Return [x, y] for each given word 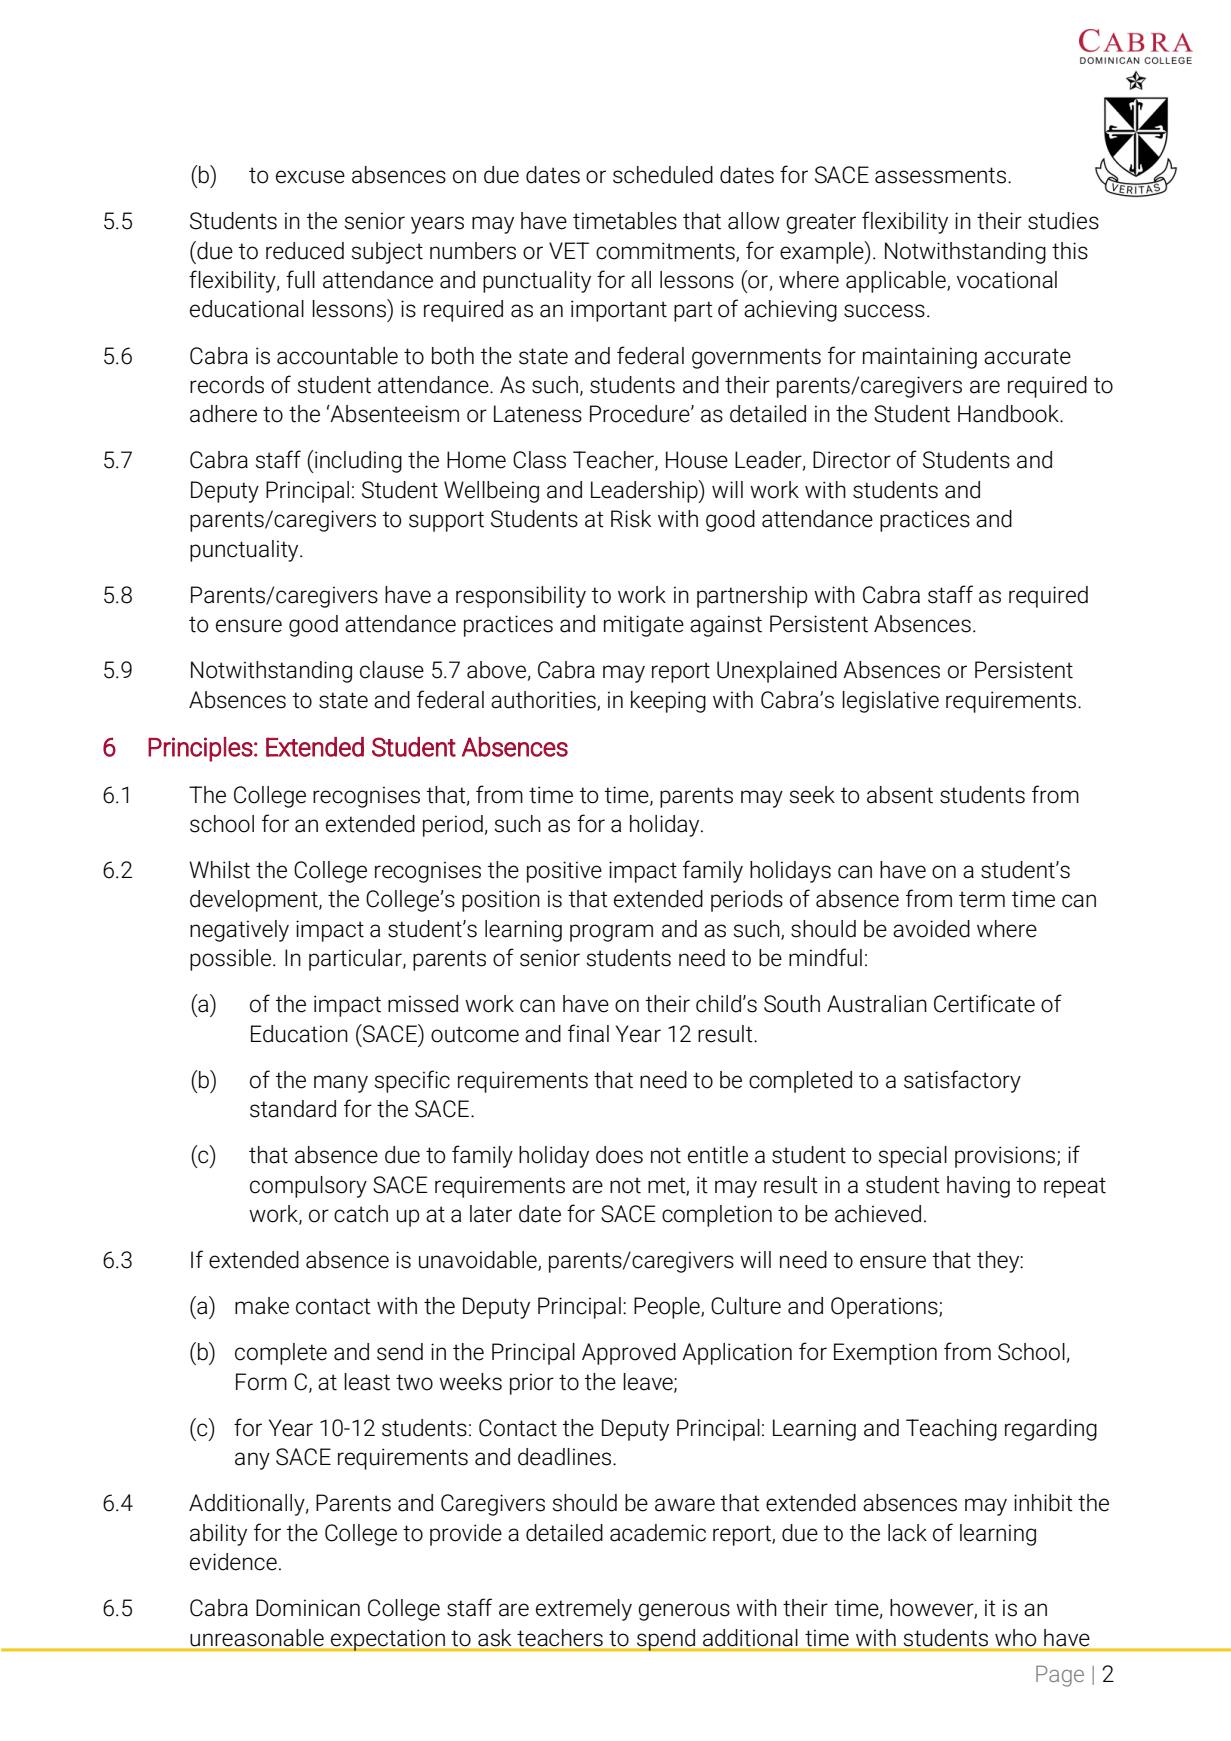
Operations [885, 1308]
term [982, 899]
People [668, 1308]
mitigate [644, 626]
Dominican [308, 1608]
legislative [890, 702]
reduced [305, 251]
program [611, 933]
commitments [666, 251]
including [357, 461]
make [262, 1306]
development [255, 901]
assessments [942, 175]
